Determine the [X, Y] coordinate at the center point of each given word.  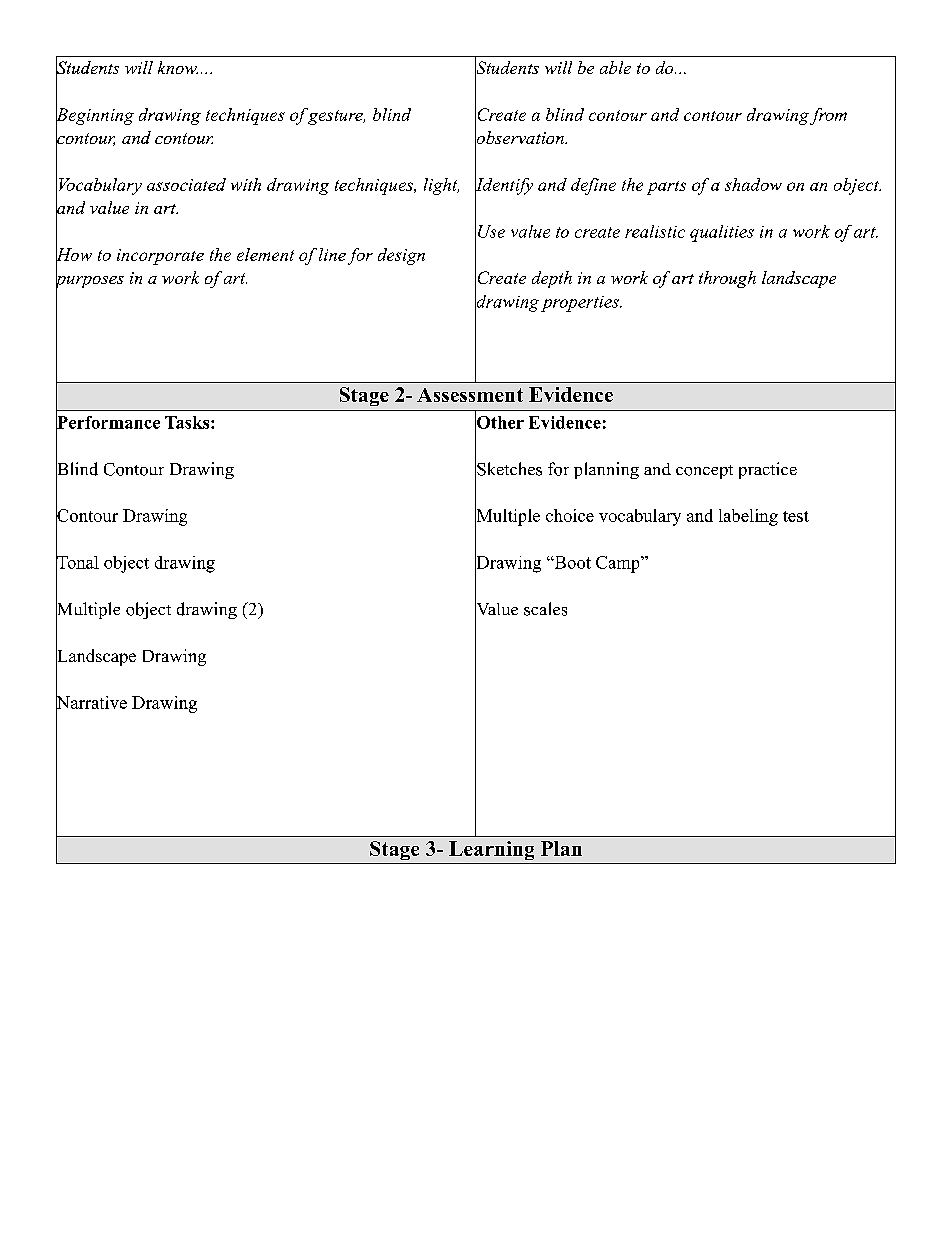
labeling [748, 517]
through [727, 279]
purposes [90, 282]
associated [186, 184]
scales [545, 609]
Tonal [77, 562]
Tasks [188, 422]
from [828, 116]
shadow [753, 184]
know [178, 67]
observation [520, 138]
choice [570, 515]
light [441, 186]
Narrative [91, 702]
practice [768, 470]
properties [581, 304]
